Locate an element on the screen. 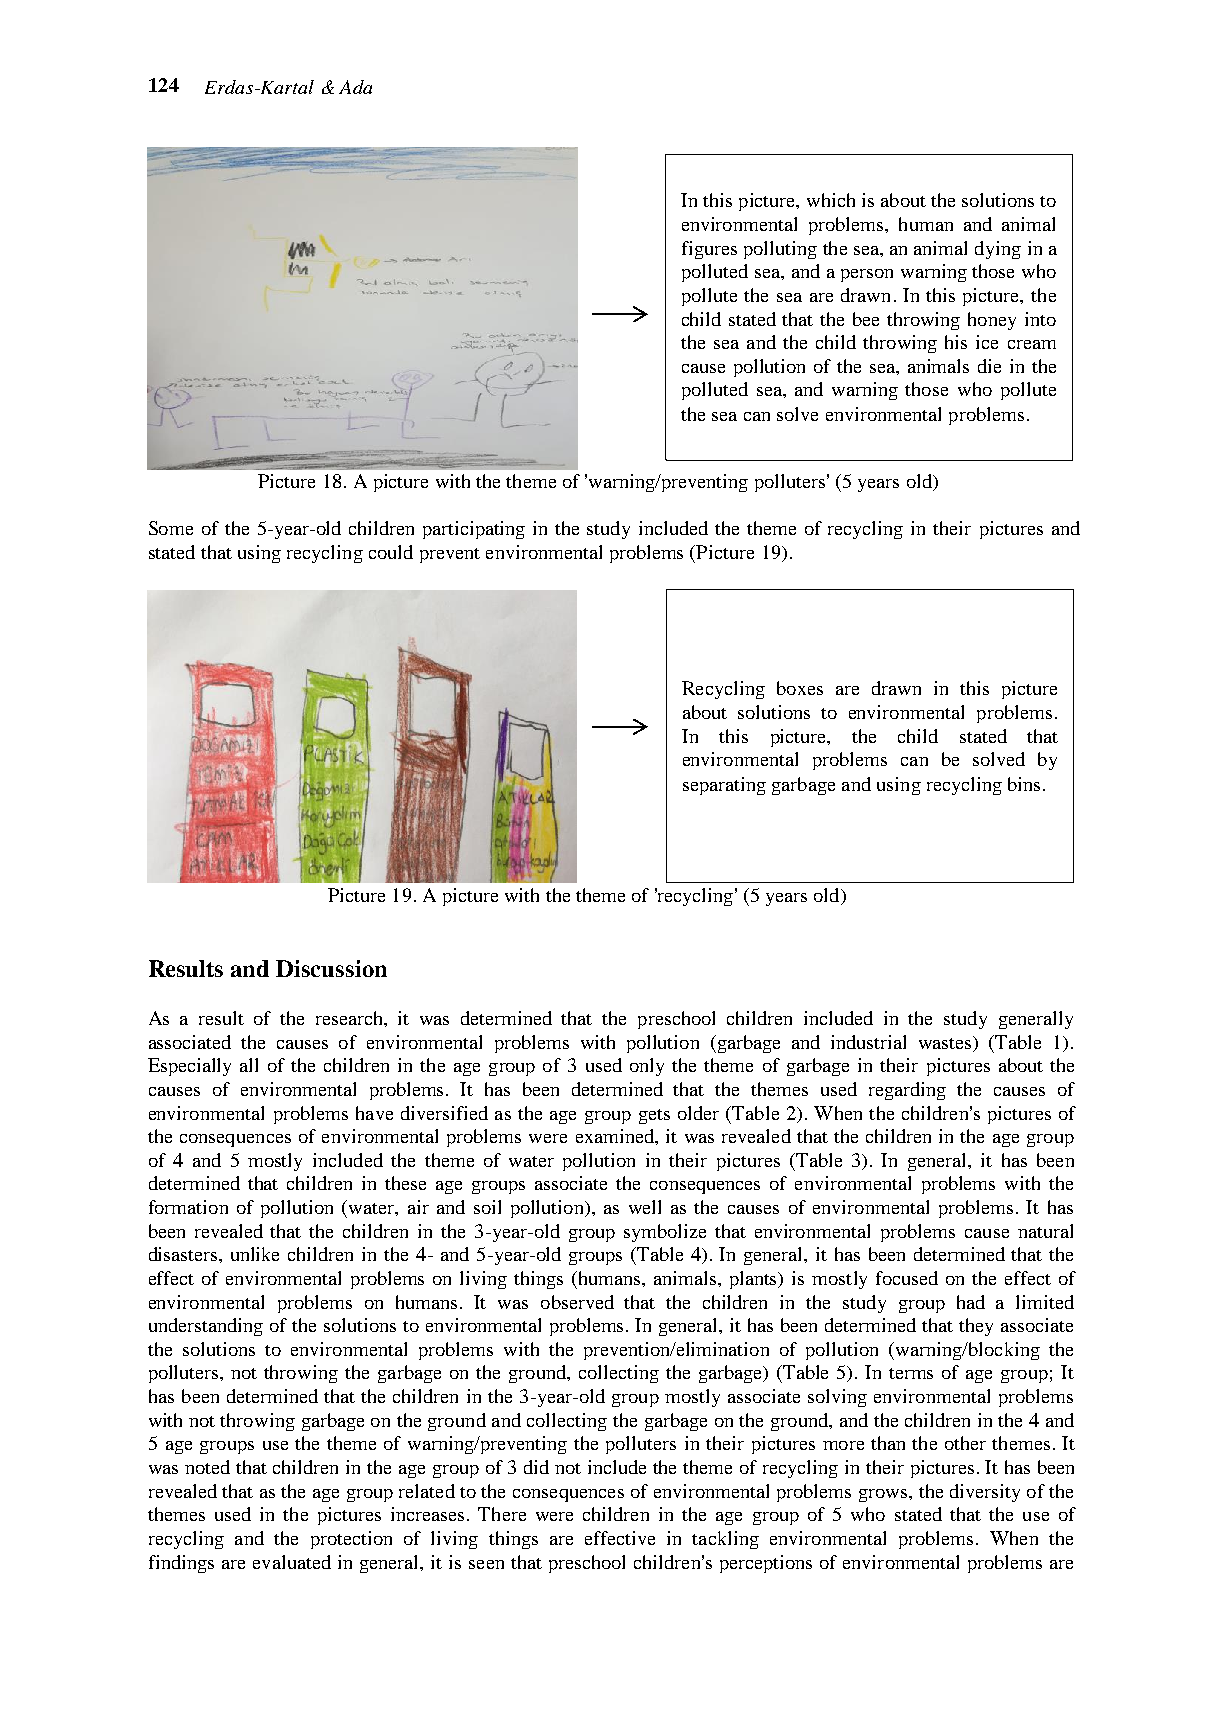  well is located at coordinates (645, 1207).
